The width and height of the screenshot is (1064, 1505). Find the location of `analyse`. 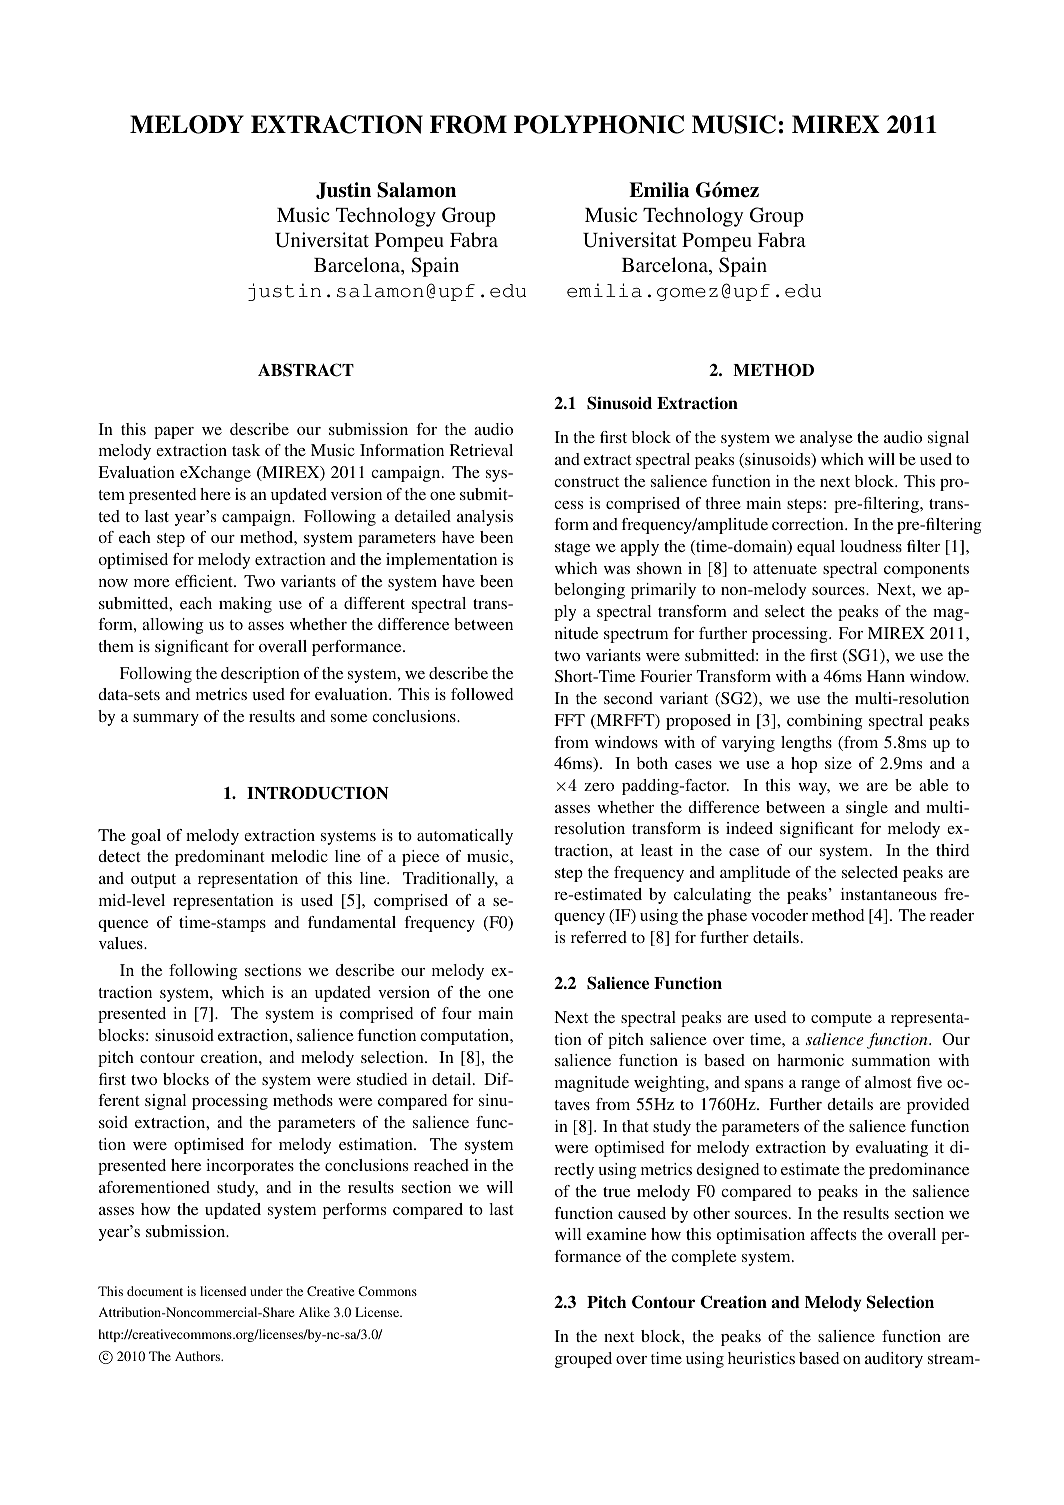

analyse is located at coordinates (826, 439).
